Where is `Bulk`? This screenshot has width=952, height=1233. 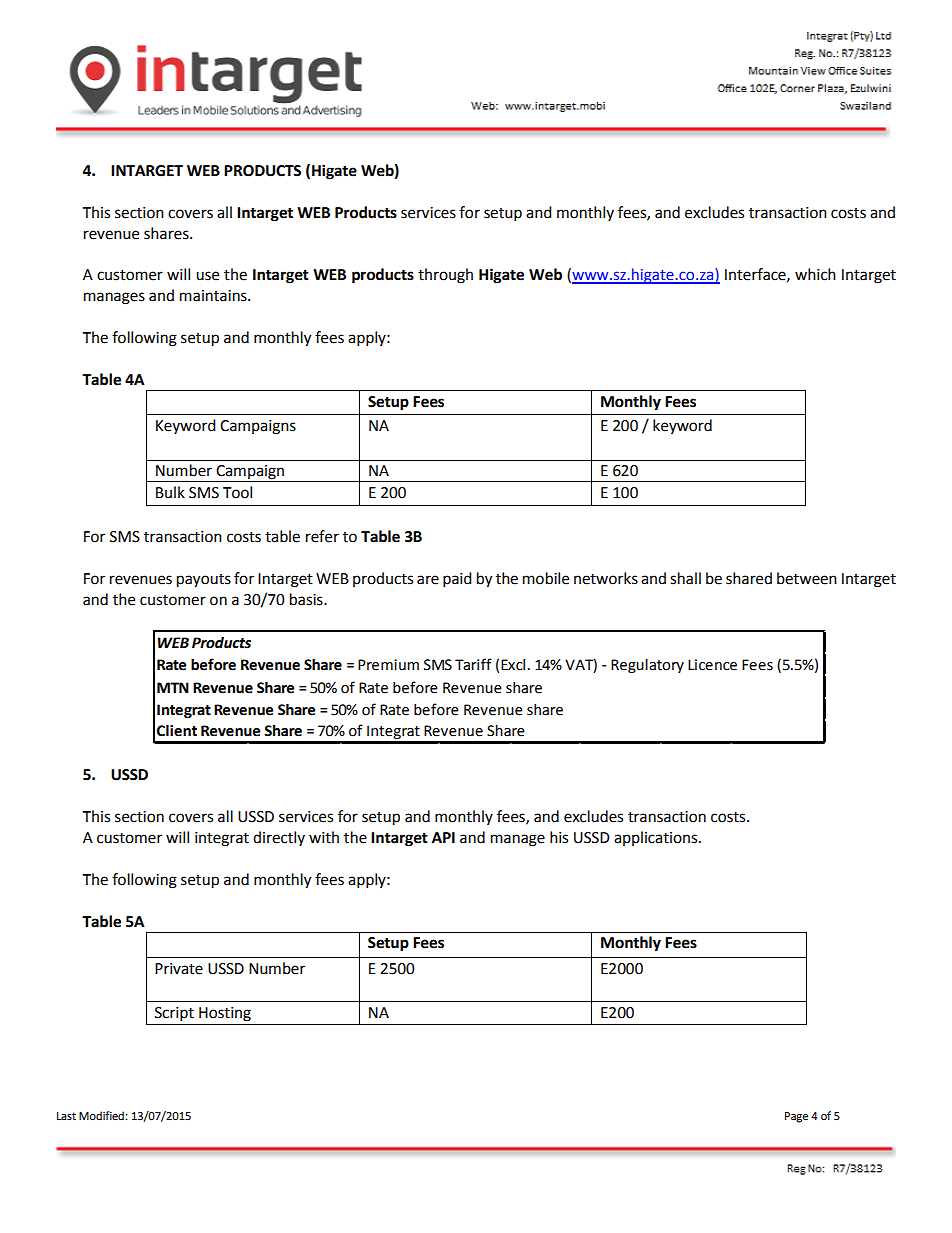
Bulk is located at coordinates (170, 492).
